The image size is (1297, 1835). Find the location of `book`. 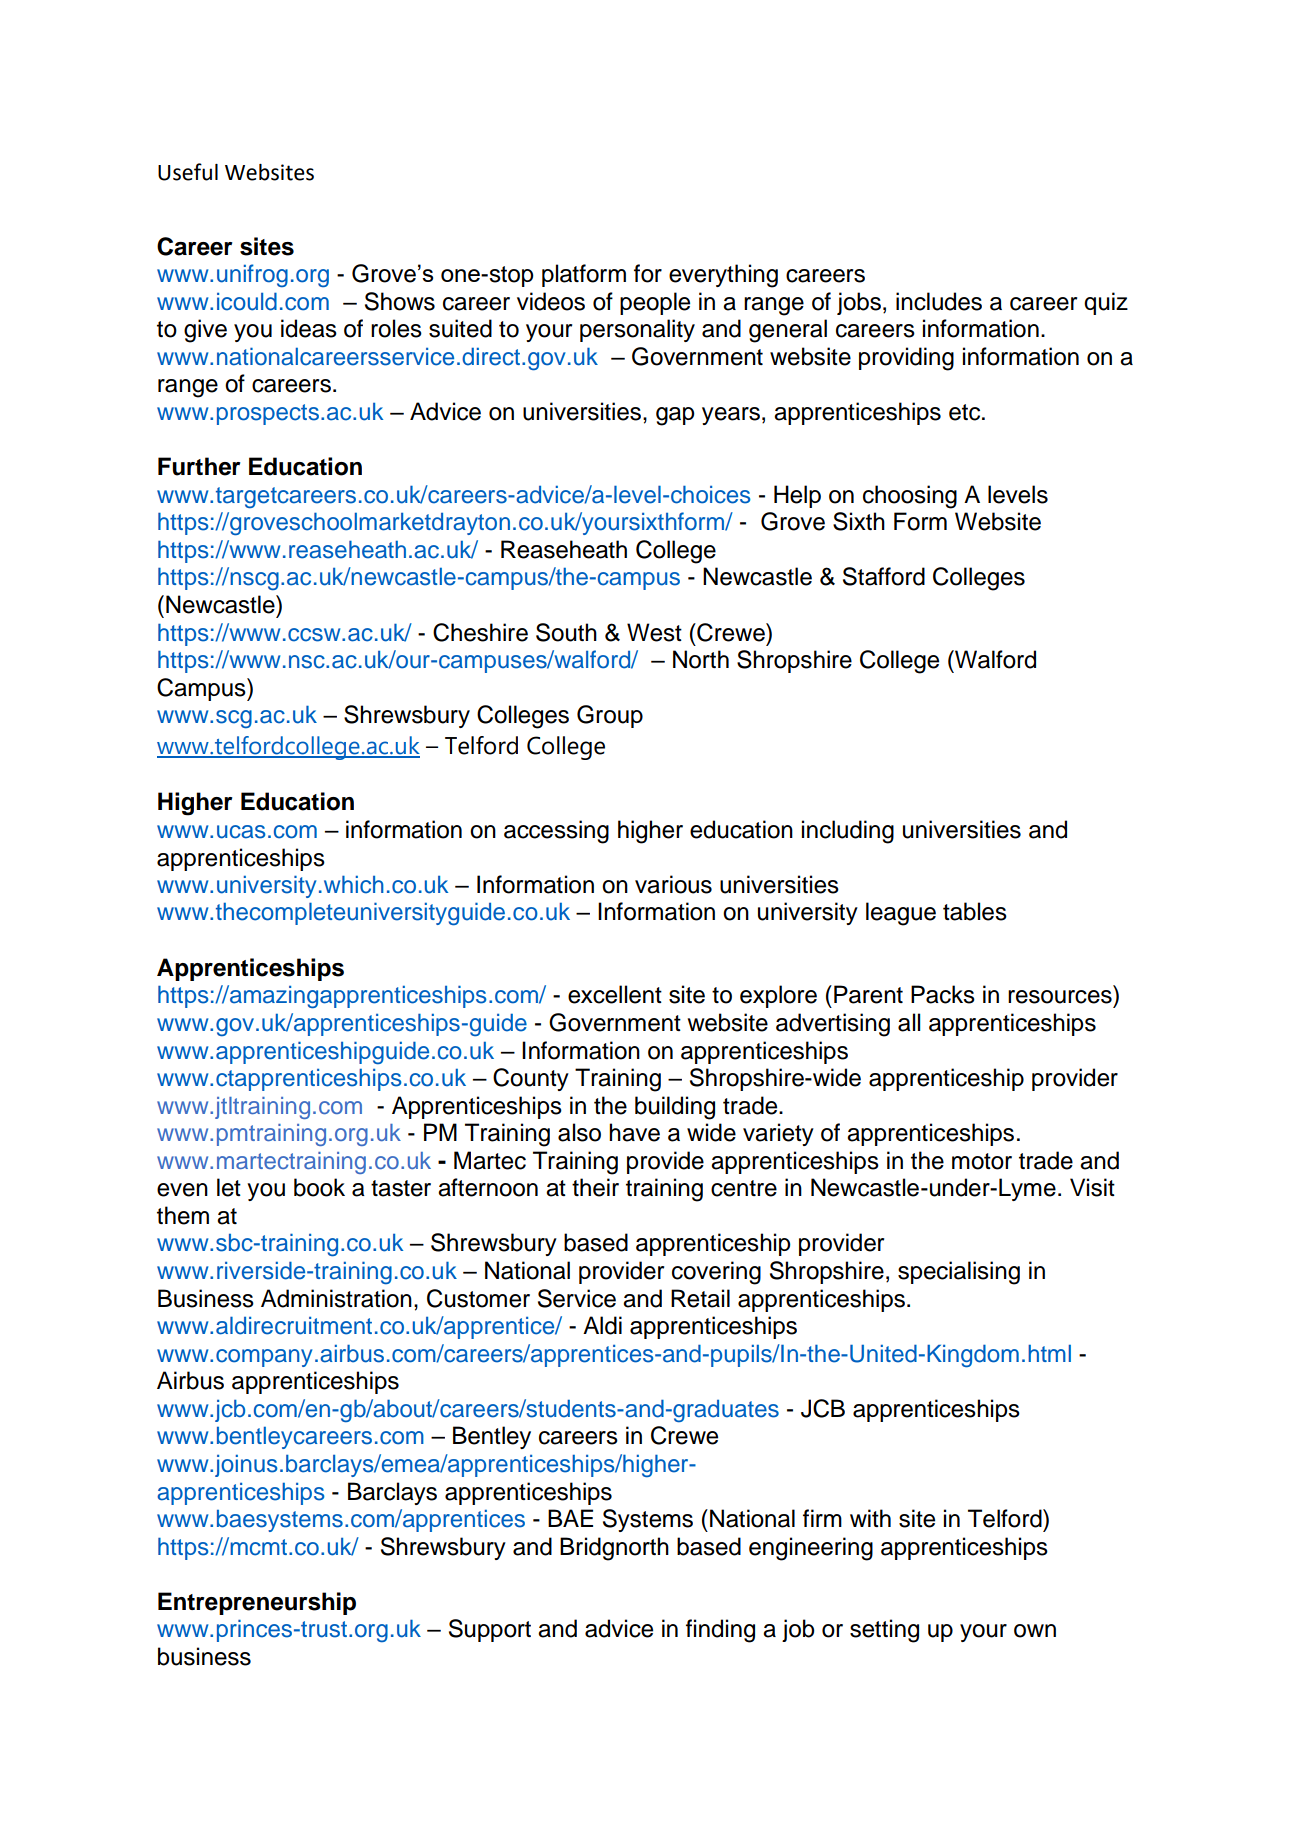

book is located at coordinates (319, 1187).
